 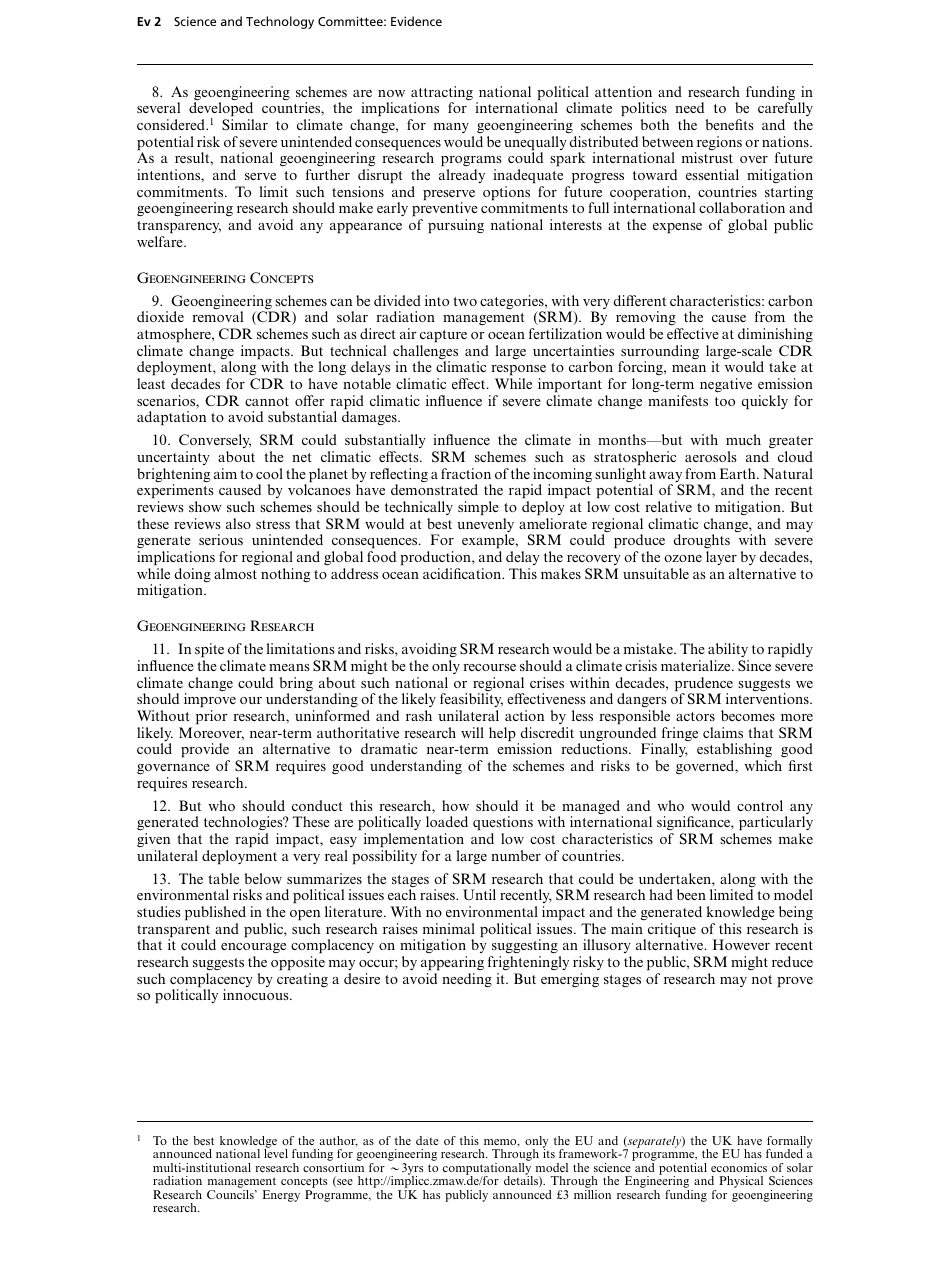 I want to click on computationally, so click(x=488, y=1170).
